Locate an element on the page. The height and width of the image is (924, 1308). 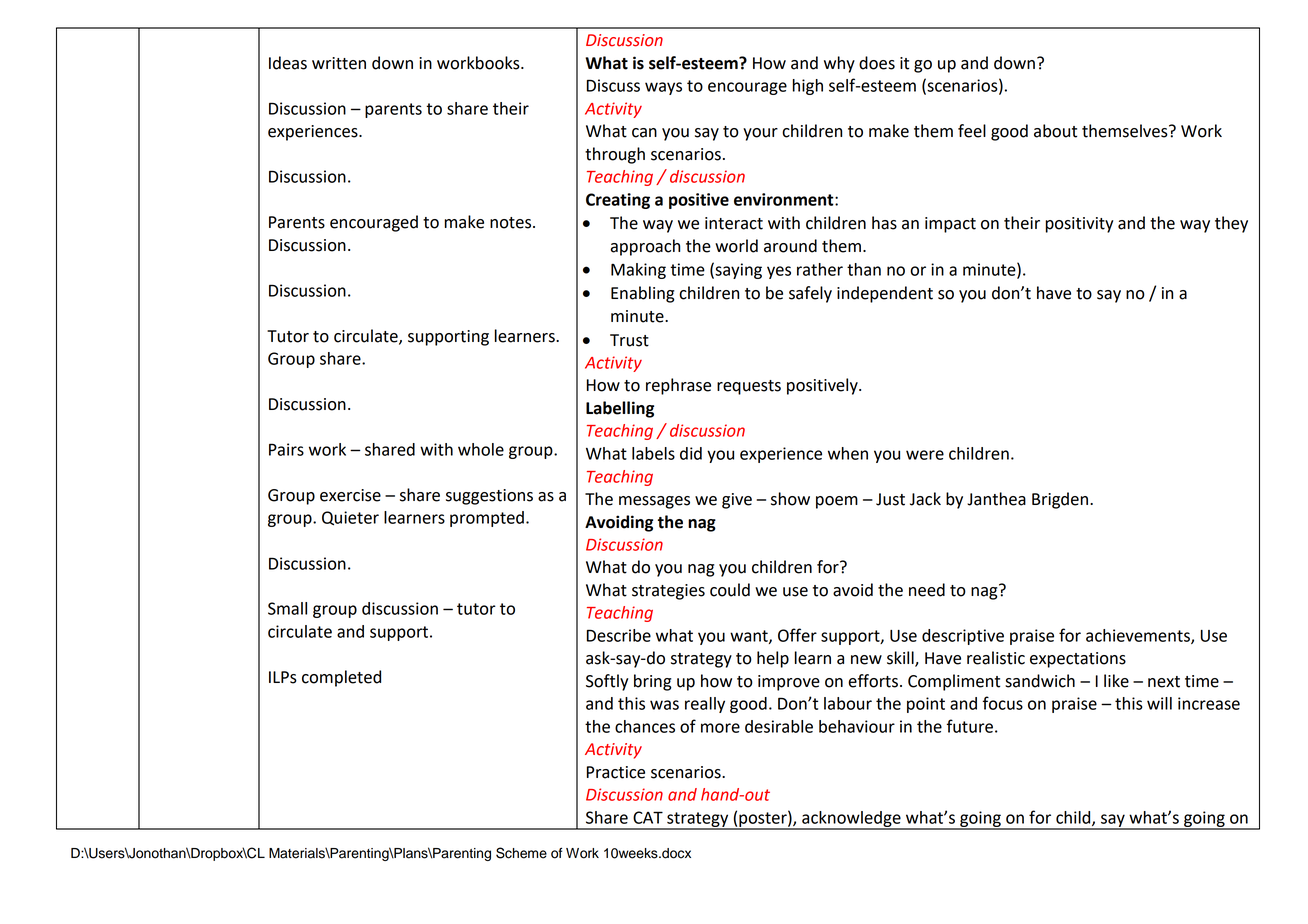
about is located at coordinates (1055, 131).
